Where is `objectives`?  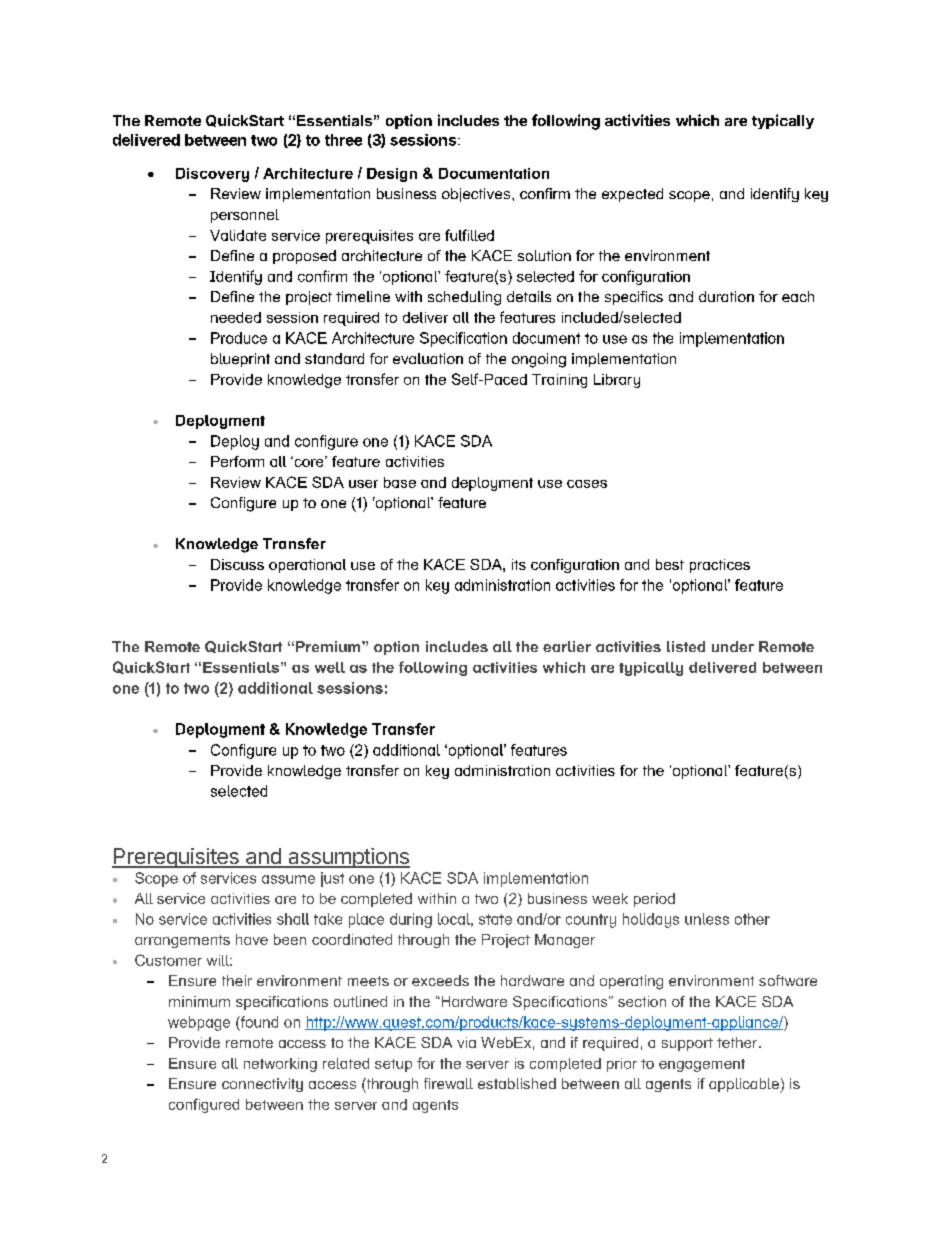
objectives is located at coordinates (476, 195).
